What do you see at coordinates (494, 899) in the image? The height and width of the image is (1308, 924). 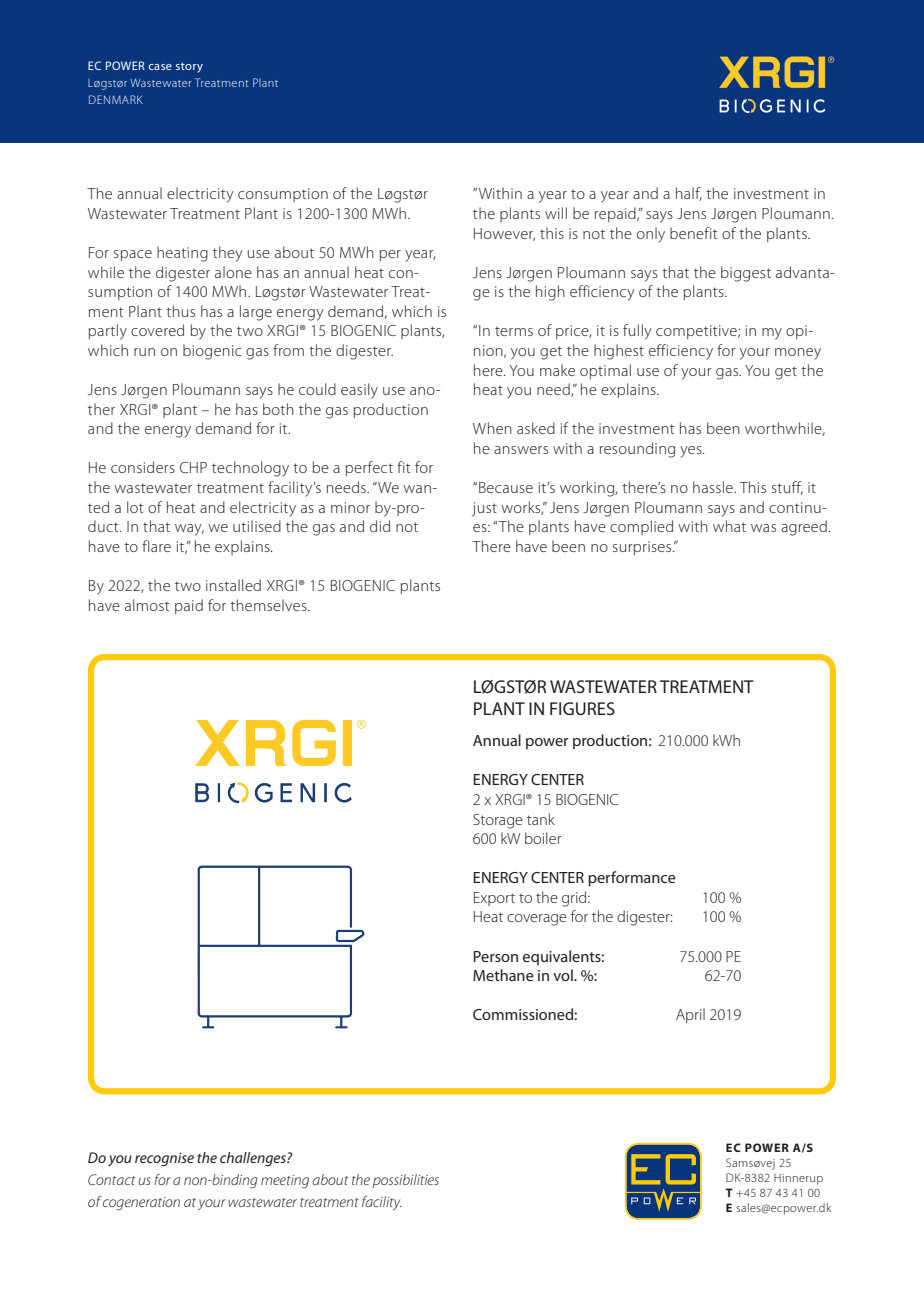 I see `Export` at bounding box center [494, 899].
